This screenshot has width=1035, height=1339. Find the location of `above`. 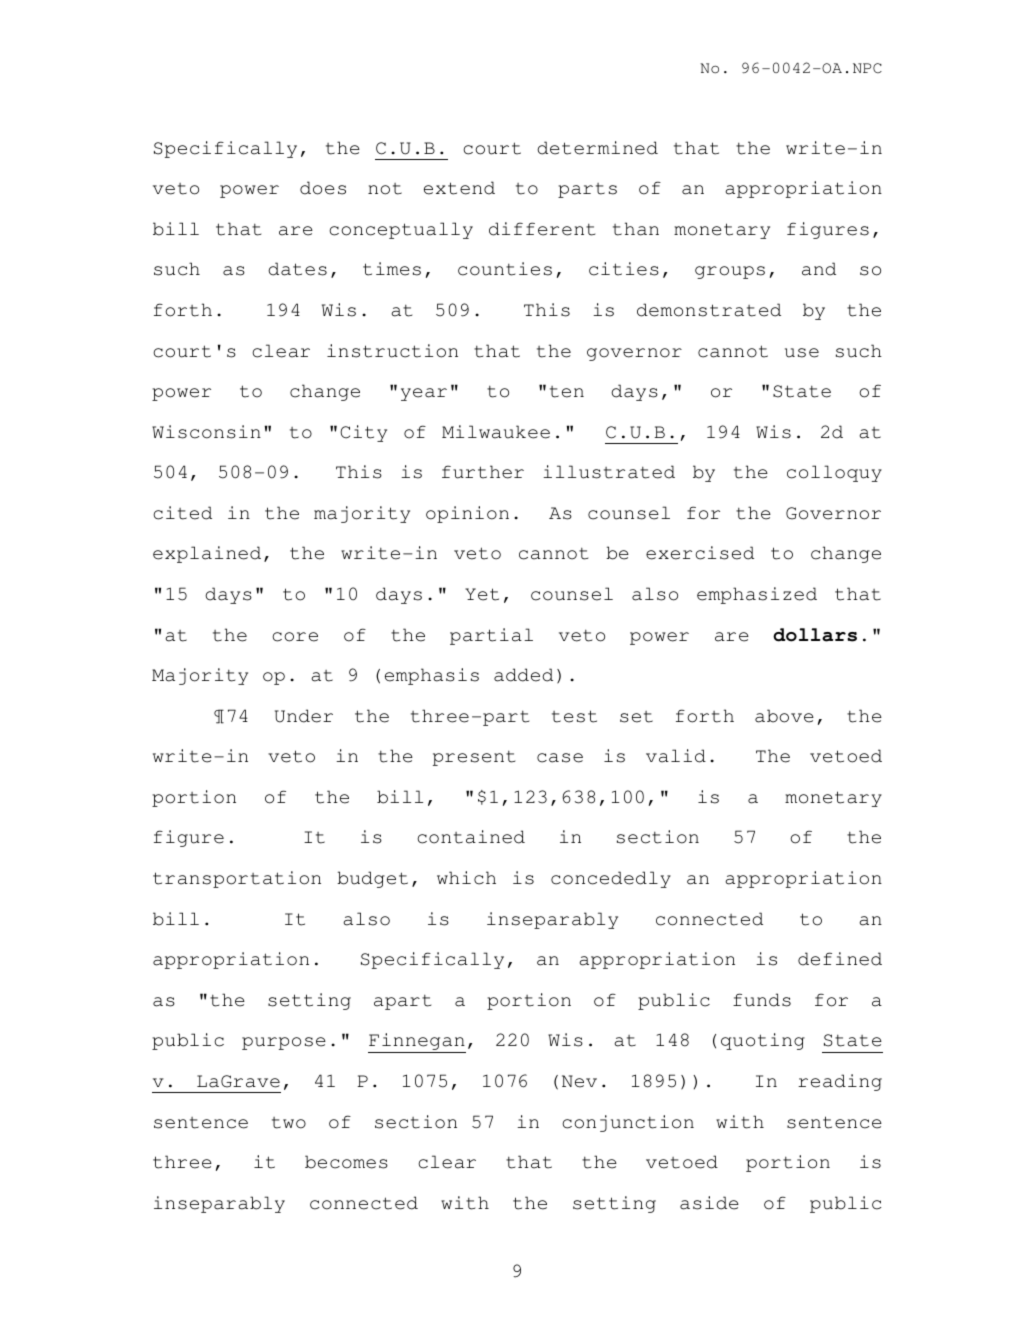

above is located at coordinates (784, 716).
